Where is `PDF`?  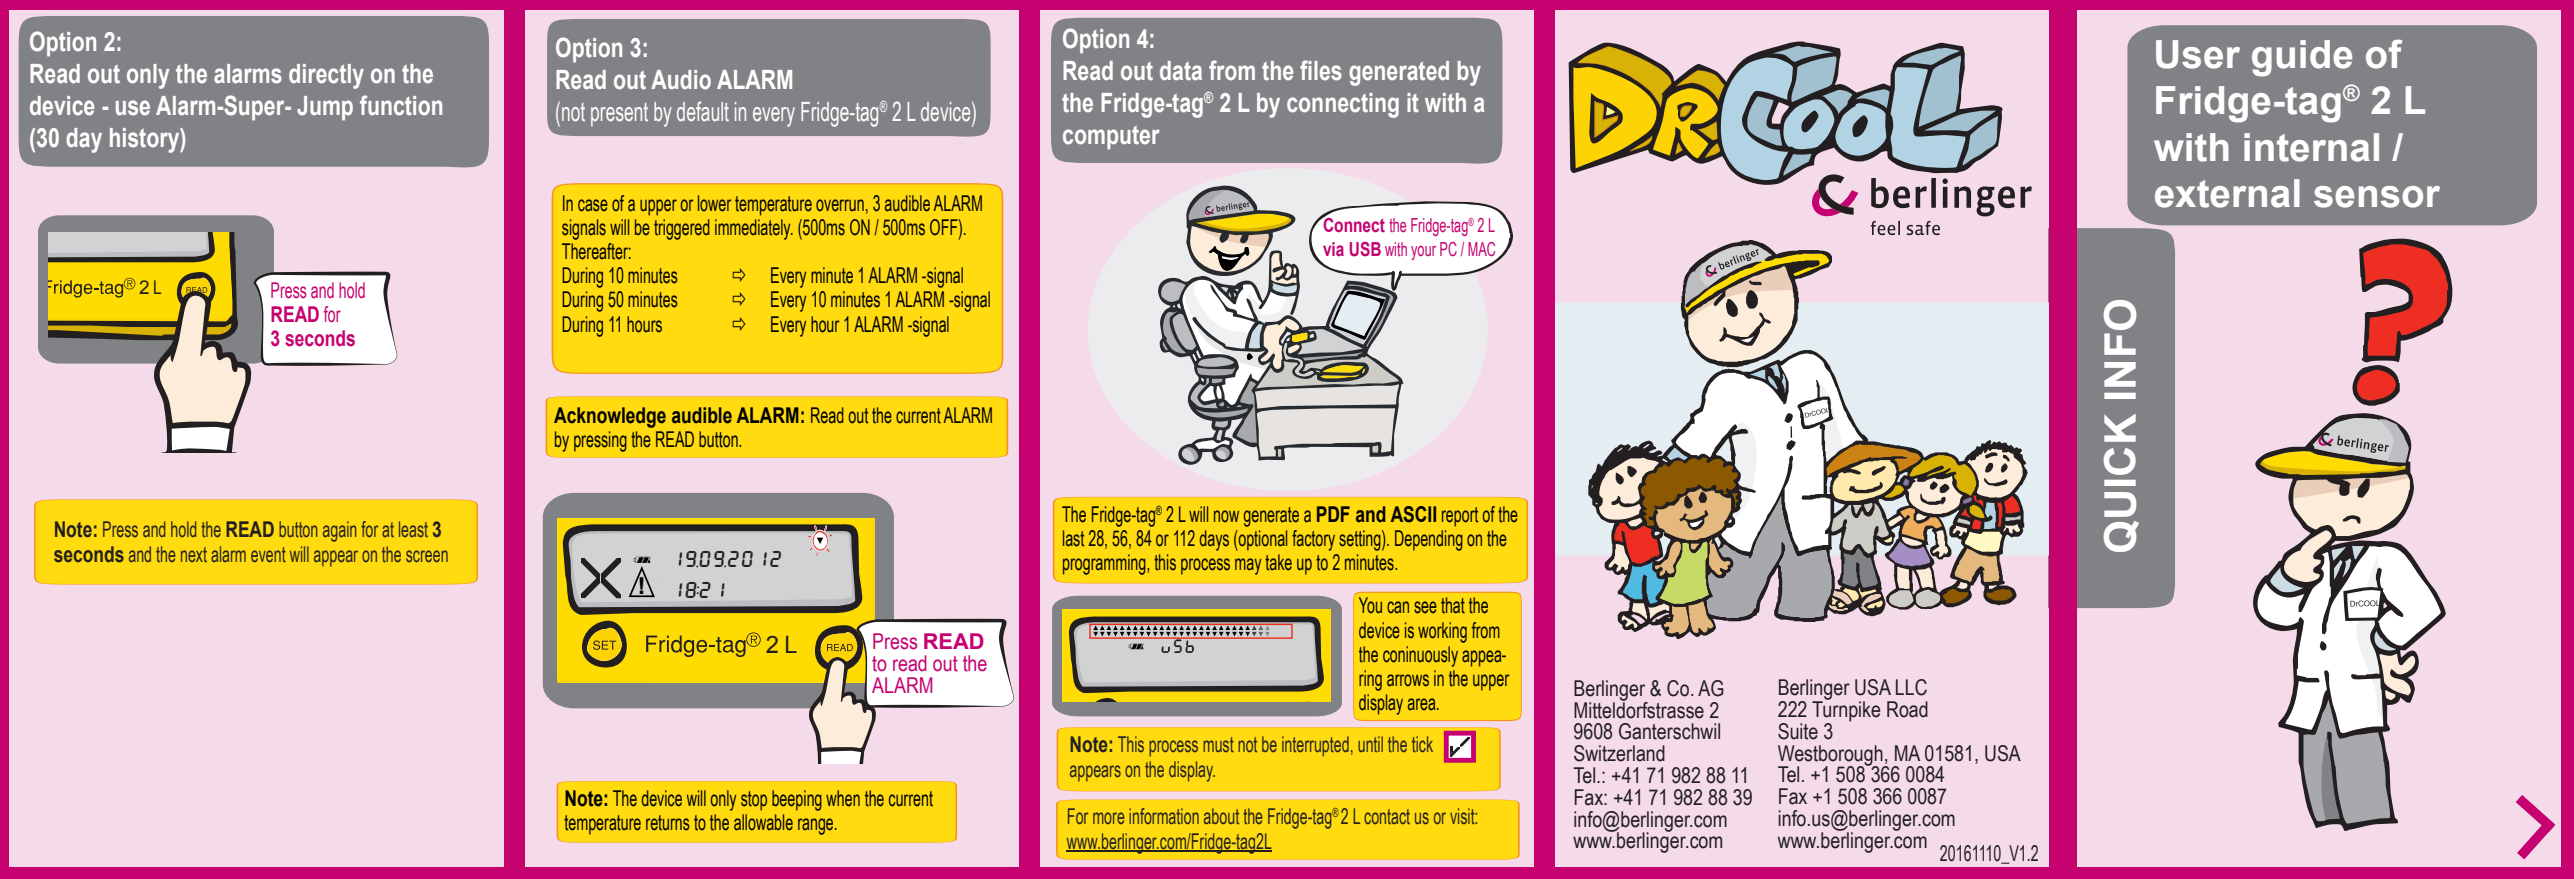 PDF is located at coordinates (1333, 514).
